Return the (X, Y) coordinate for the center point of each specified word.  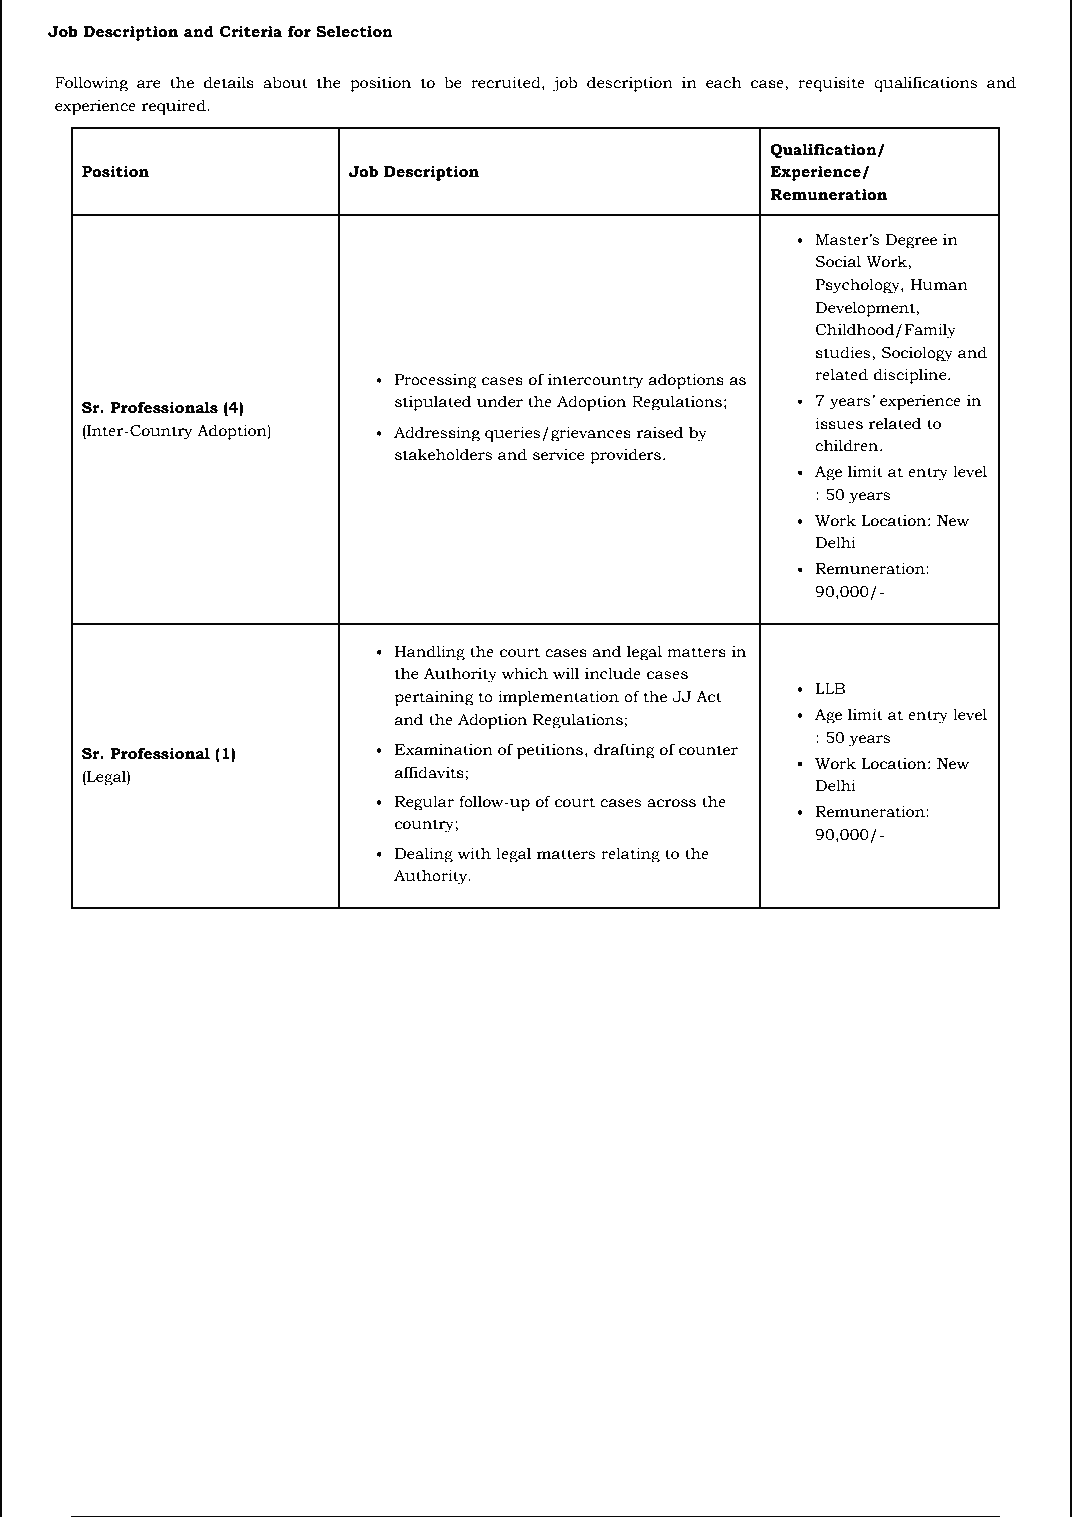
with (474, 853)
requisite (831, 84)
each (724, 82)
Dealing (424, 855)
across (671, 803)
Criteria (250, 32)
